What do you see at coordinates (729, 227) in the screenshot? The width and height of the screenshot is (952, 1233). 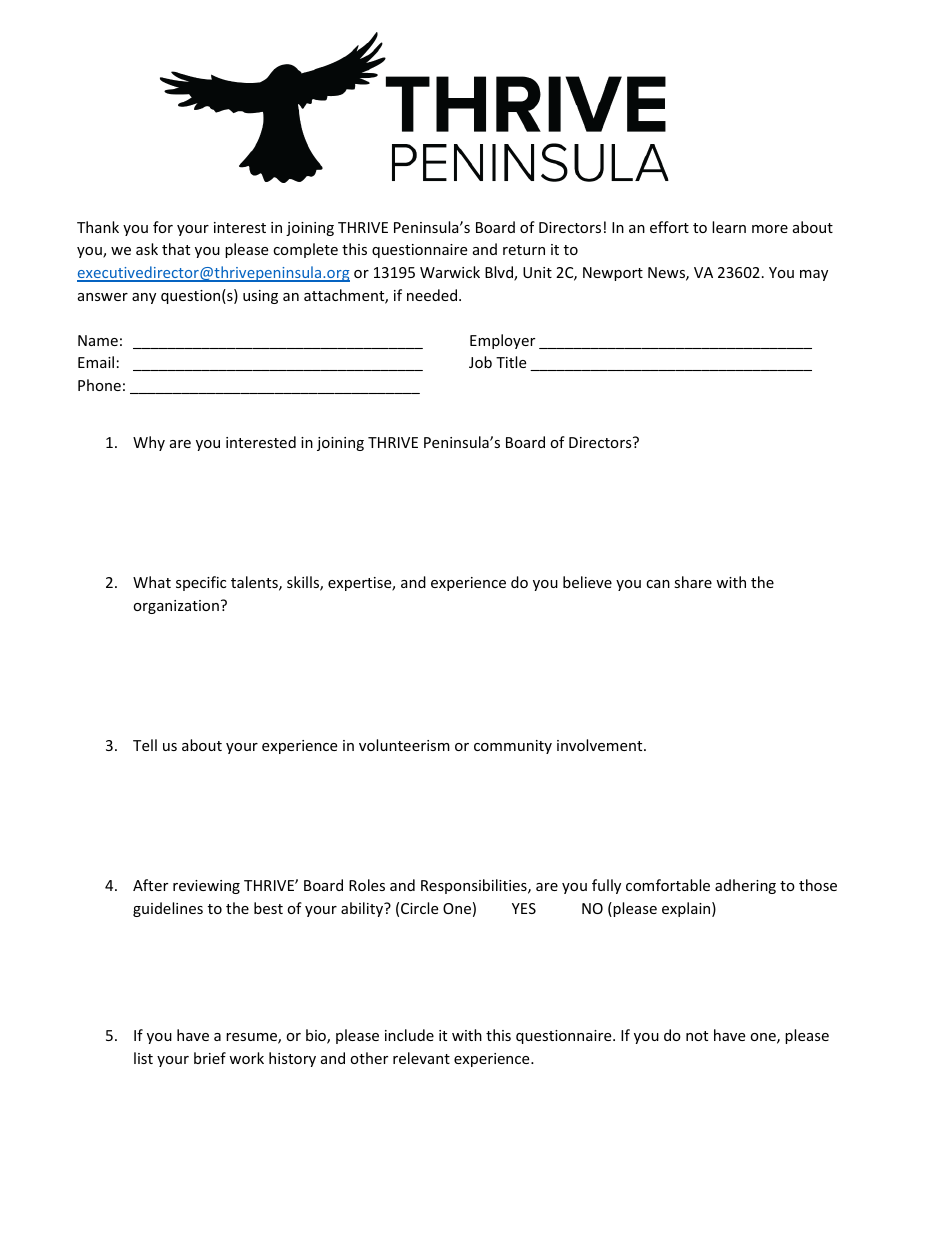 I see `learn` at bounding box center [729, 227].
